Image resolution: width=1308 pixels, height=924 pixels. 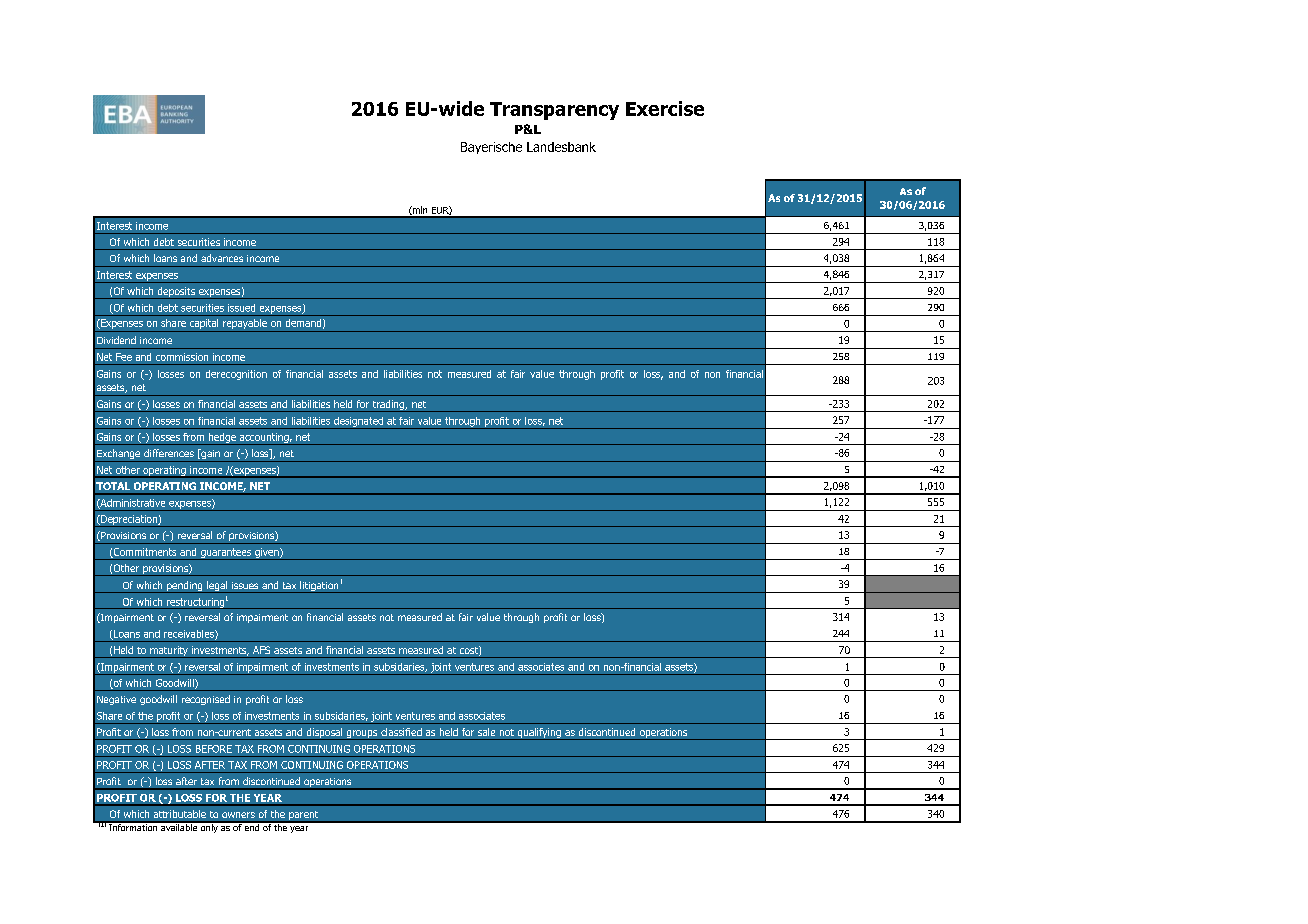 I want to click on qualifying, so click(x=539, y=734).
